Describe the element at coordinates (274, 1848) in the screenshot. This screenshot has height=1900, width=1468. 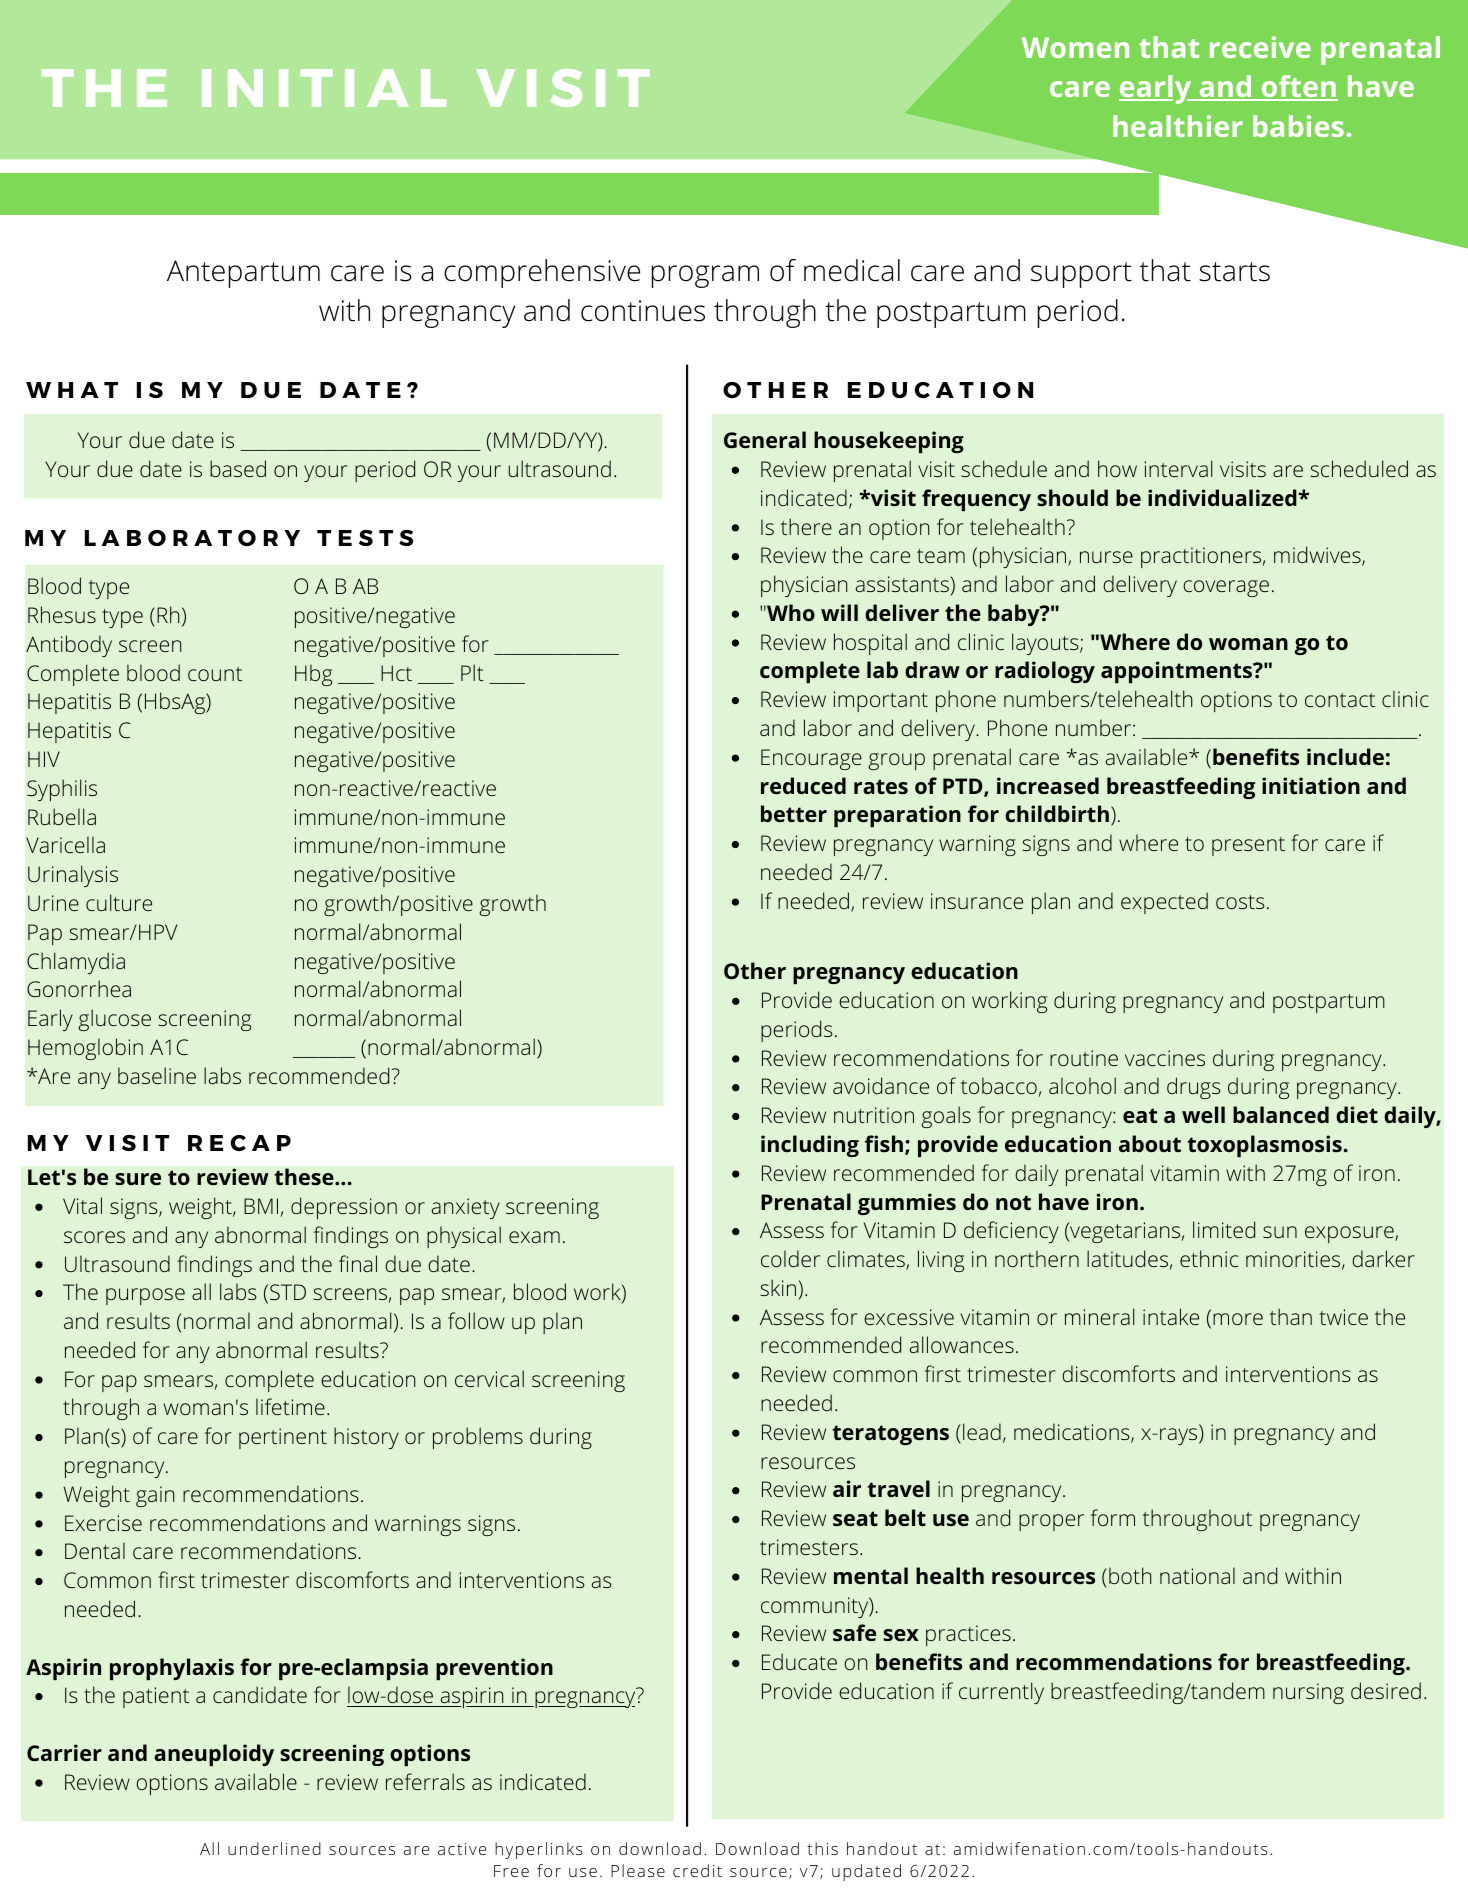
I see `underlined` at that location.
